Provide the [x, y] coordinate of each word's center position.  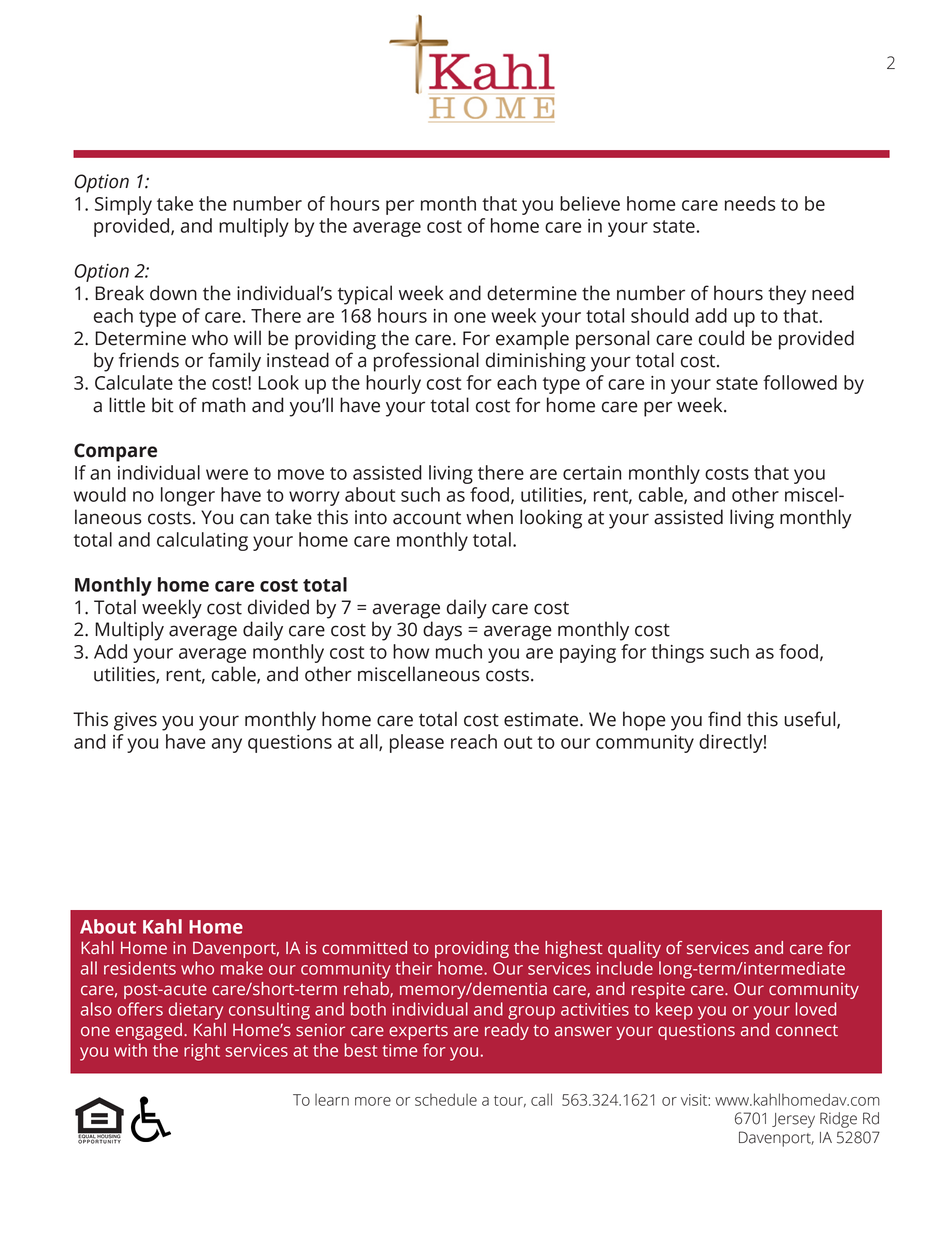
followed [800, 382]
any [227, 745]
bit [163, 405]
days [442, 631]
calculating [202, 541]
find [724, 719]
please [417, 743]
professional [426, 362]
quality [634, 949]
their [413, 968]
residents [140, 968]
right [202, 1052]
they [787, 295]
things [677, 653]
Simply [123, 205]
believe [590, 203]
